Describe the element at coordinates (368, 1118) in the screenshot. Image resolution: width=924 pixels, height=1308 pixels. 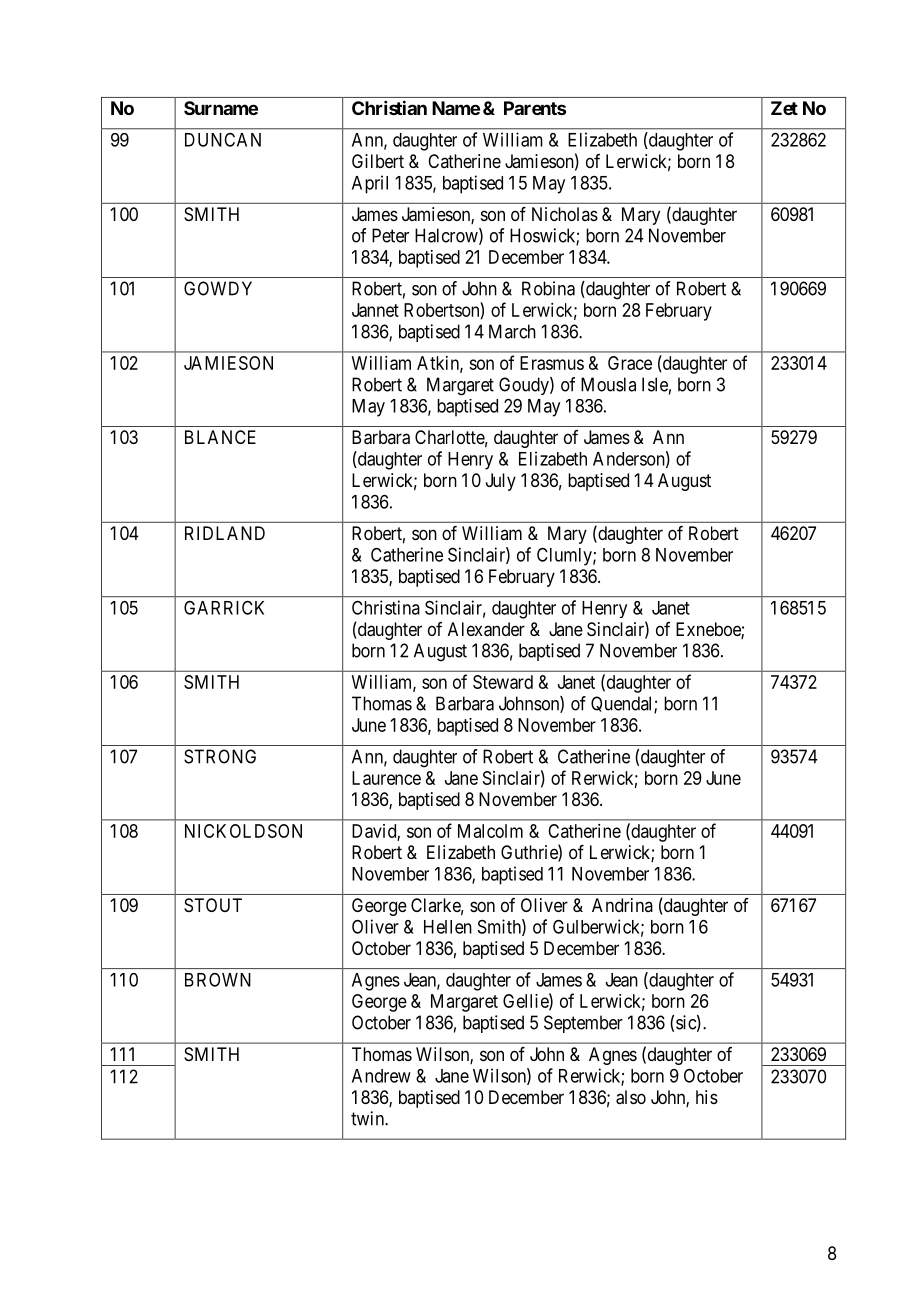
I see `twin` at that location.
